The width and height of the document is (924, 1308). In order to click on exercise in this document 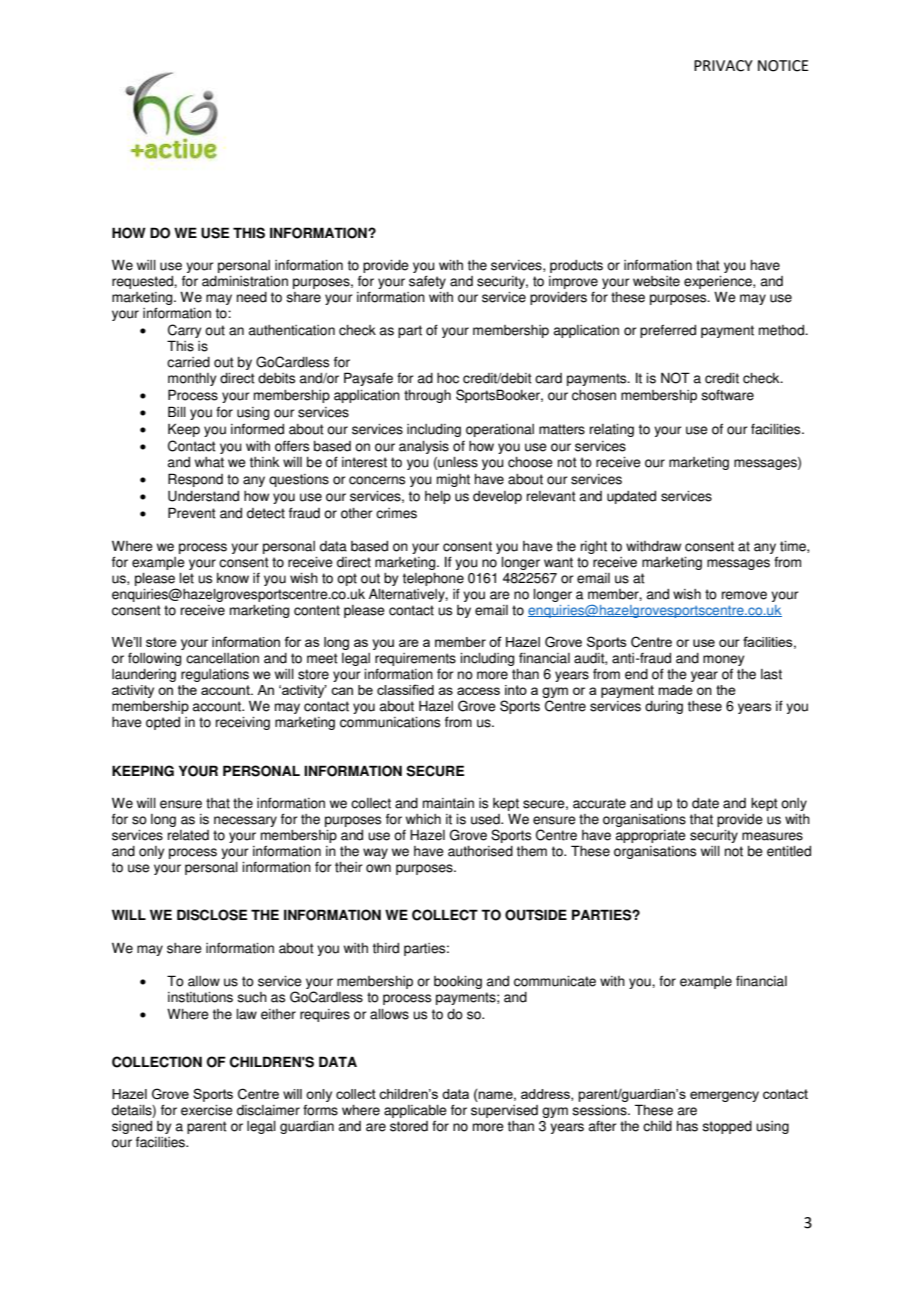, I will do `click(207, 1110)`.
